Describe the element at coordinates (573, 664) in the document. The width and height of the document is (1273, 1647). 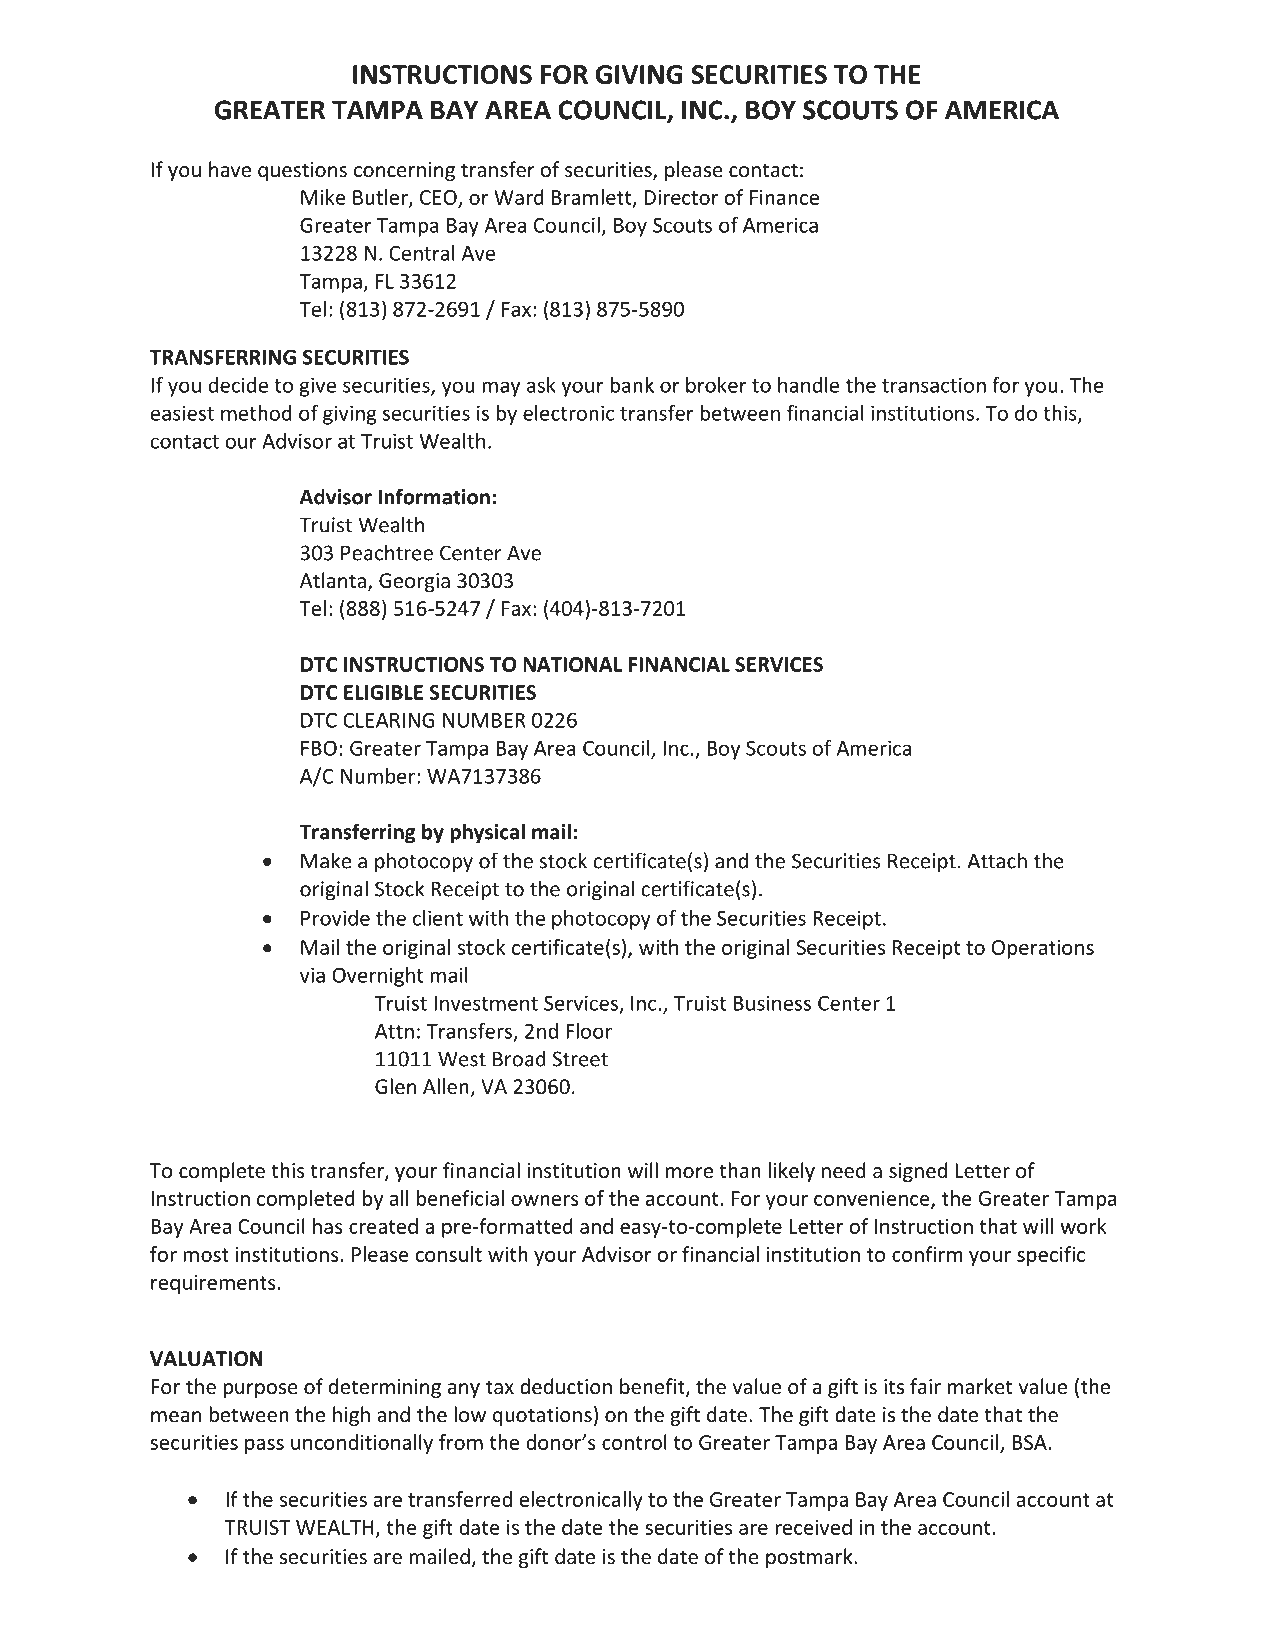
I see `NATIONAL` at that location.
